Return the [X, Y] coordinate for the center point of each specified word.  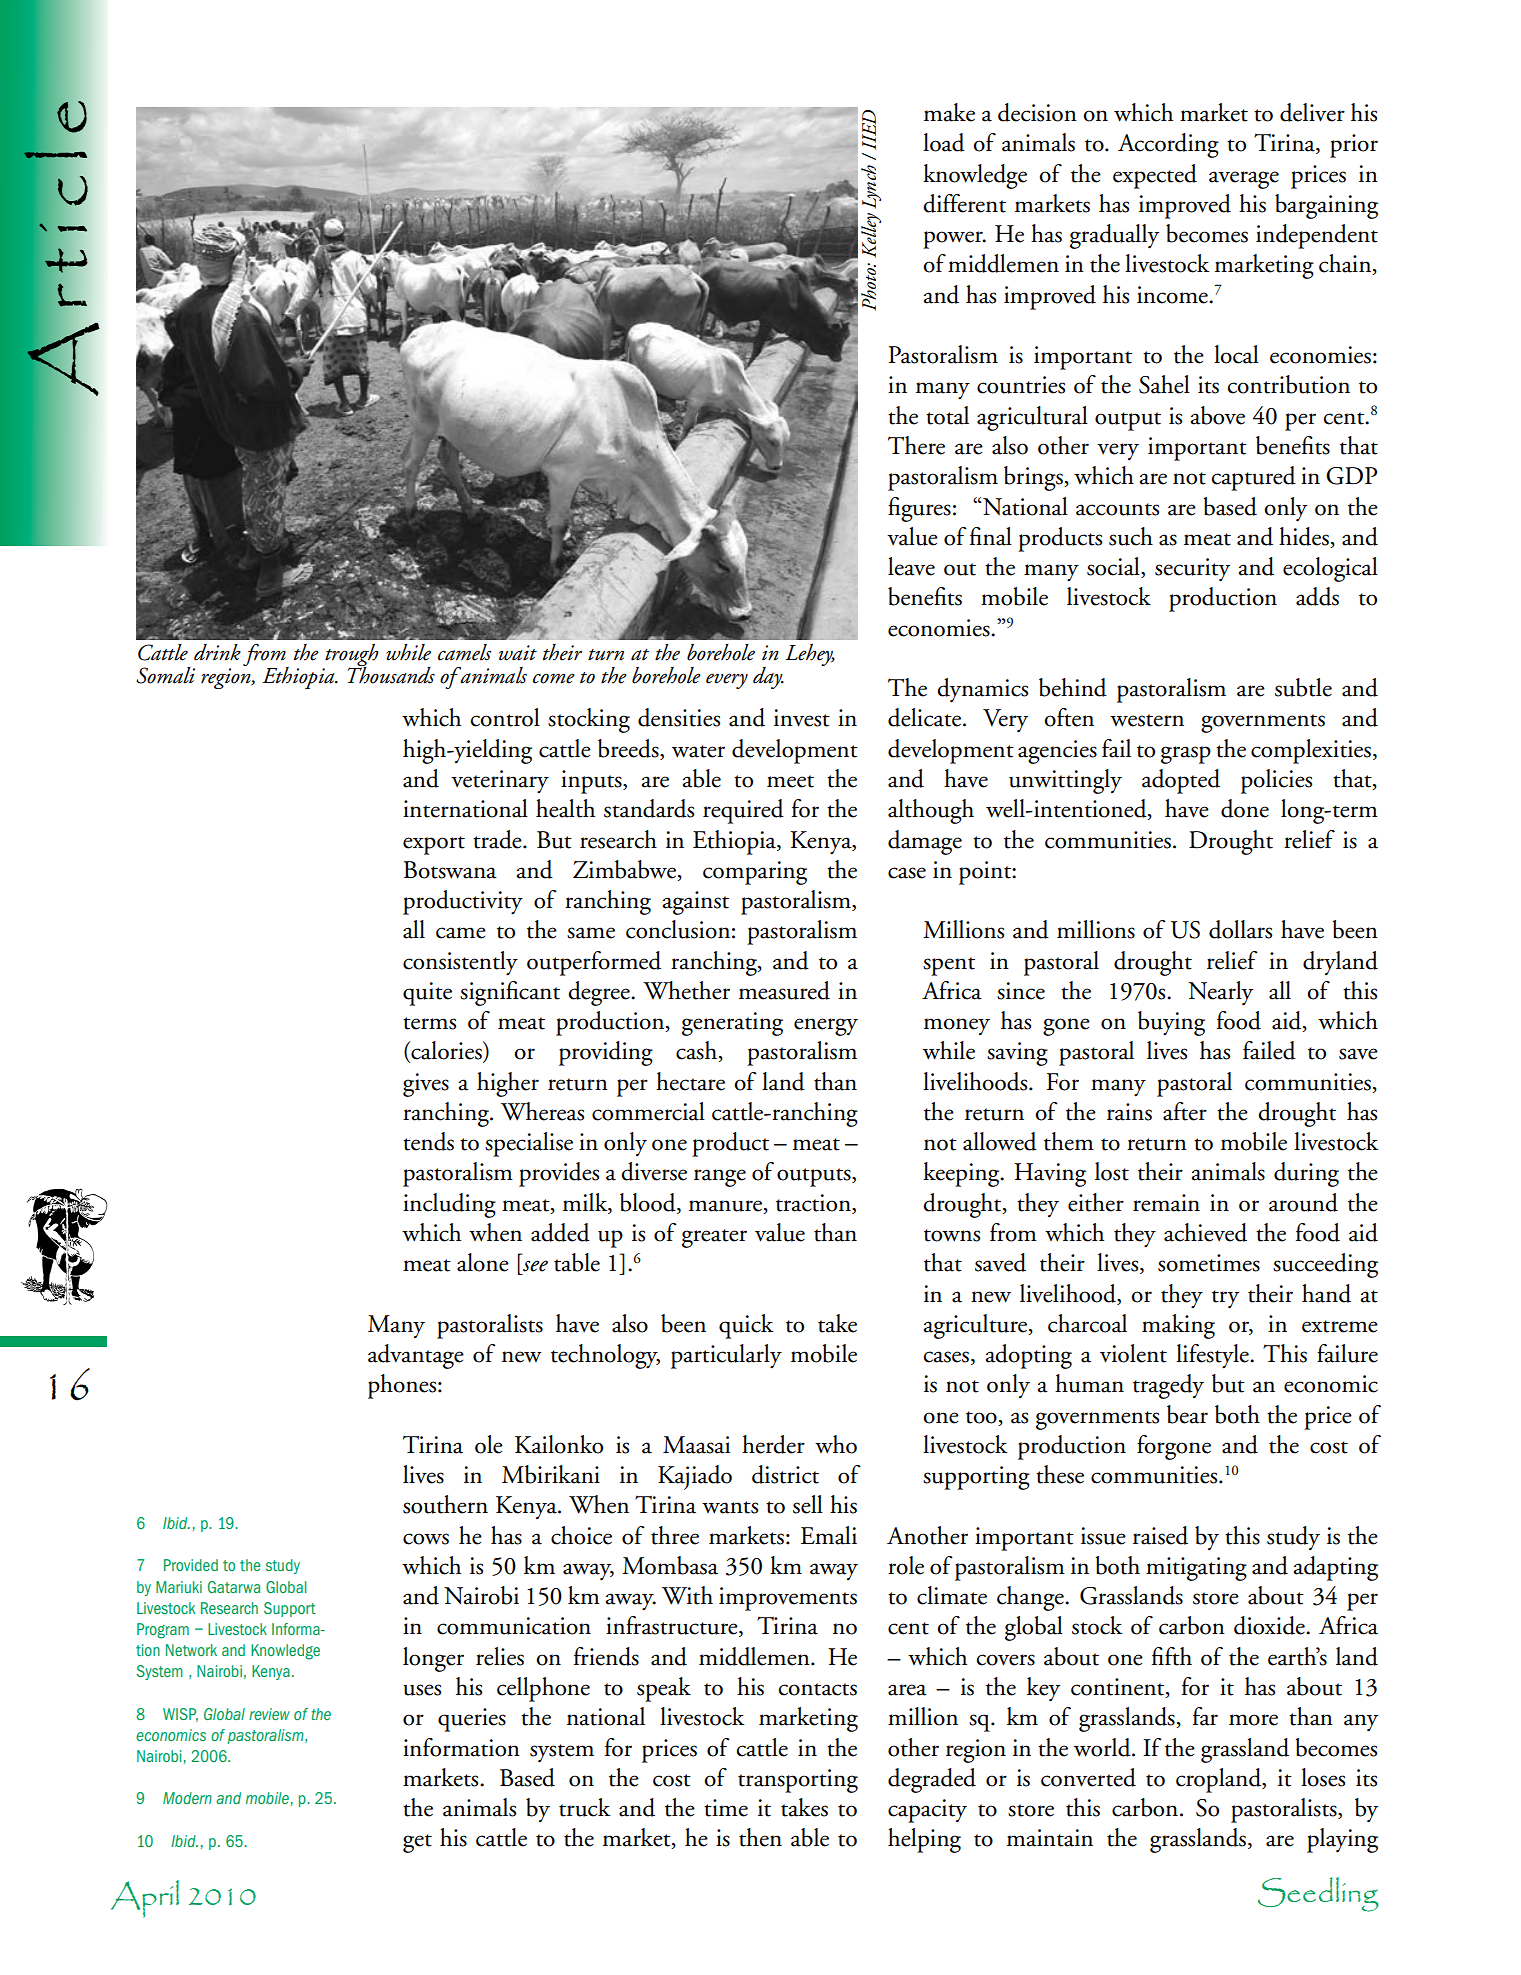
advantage [416, 1356]
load [944, 142]
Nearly [1220, 993]
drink [217, 652]
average [1244, 180]
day [768, 678]
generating [732, 1024]
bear [1187, 1414]
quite [427, 994]
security [1192, 570]
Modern [187, 1798]
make [949, 112]
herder [773, 1444]
